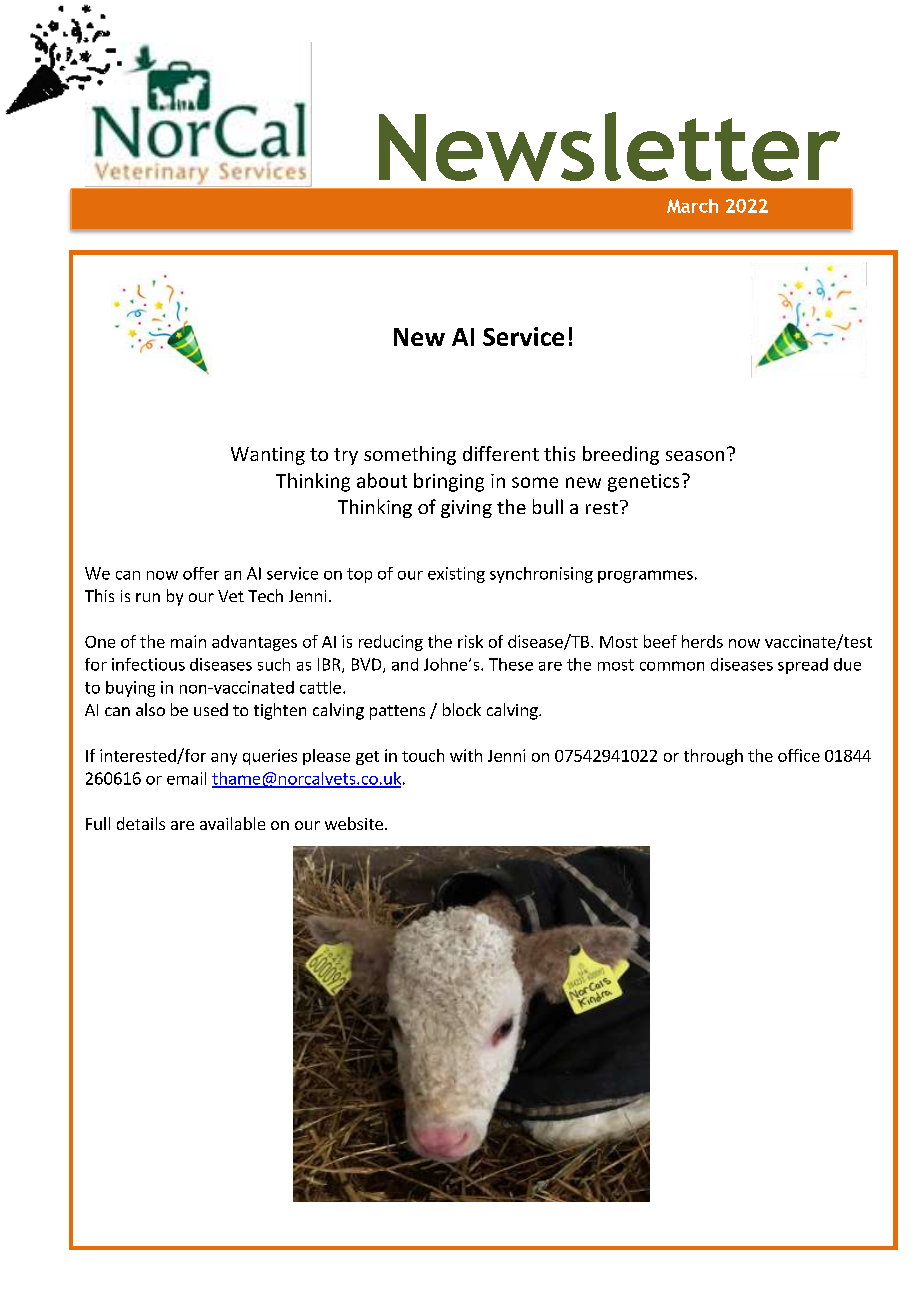 The image size is (924, 1308). Describe the element at coordinates (643, 483) in the screenshot. I see `genetics` at that location.
